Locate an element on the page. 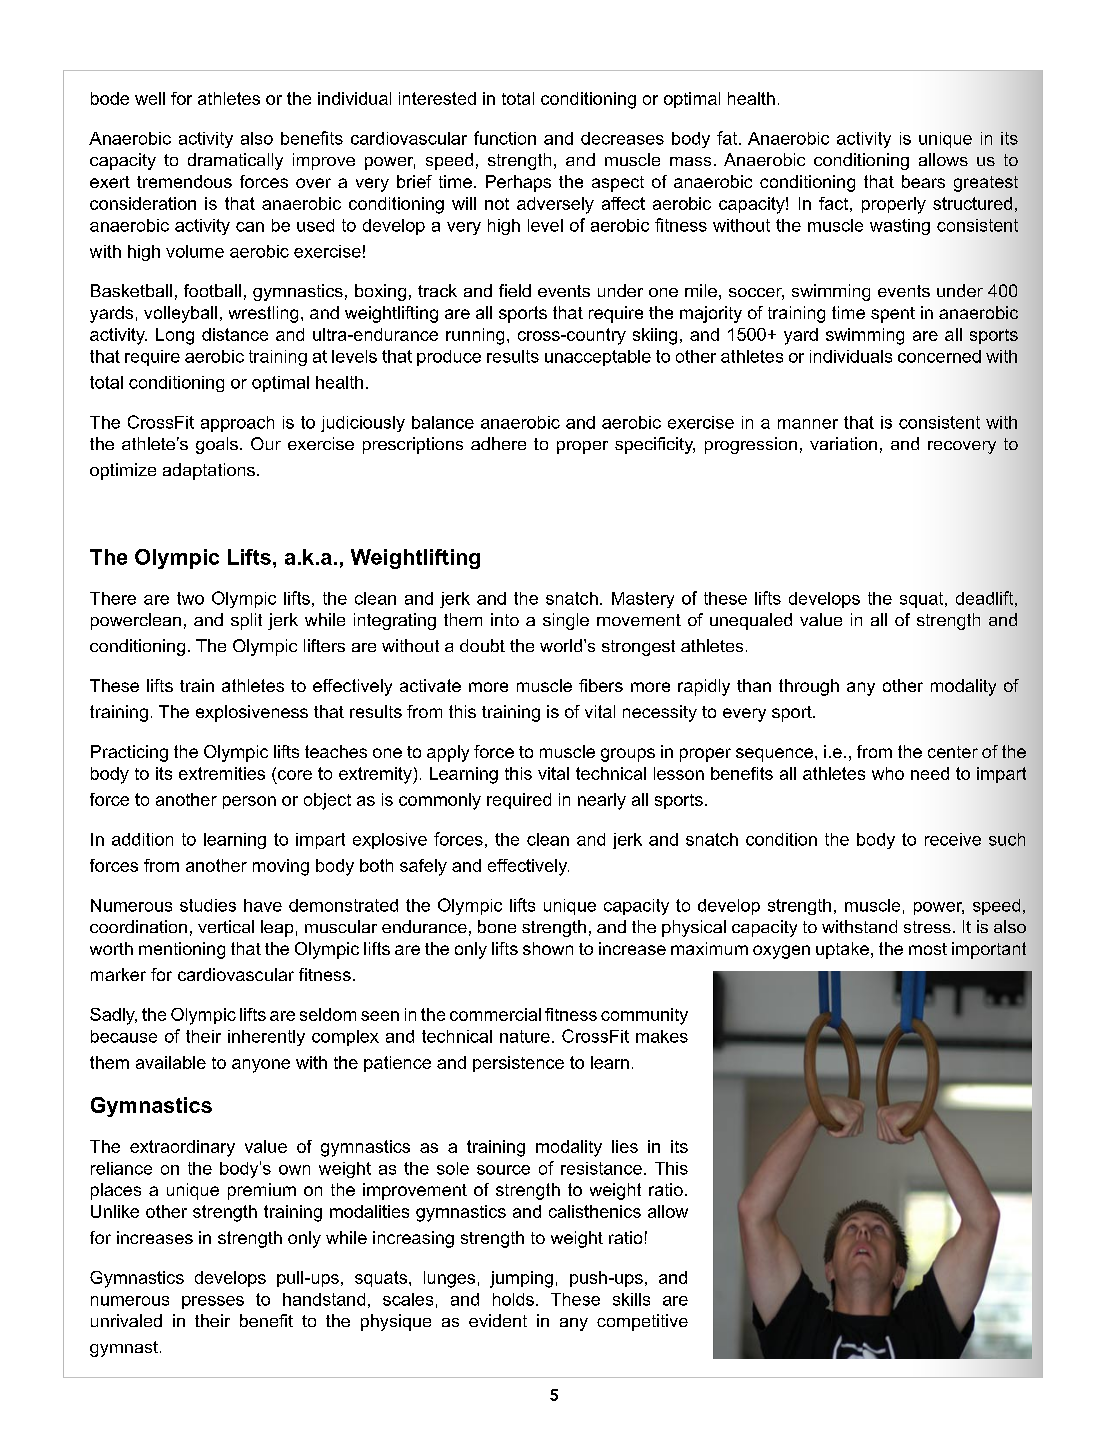  most is located at coordinates (928, 949).
